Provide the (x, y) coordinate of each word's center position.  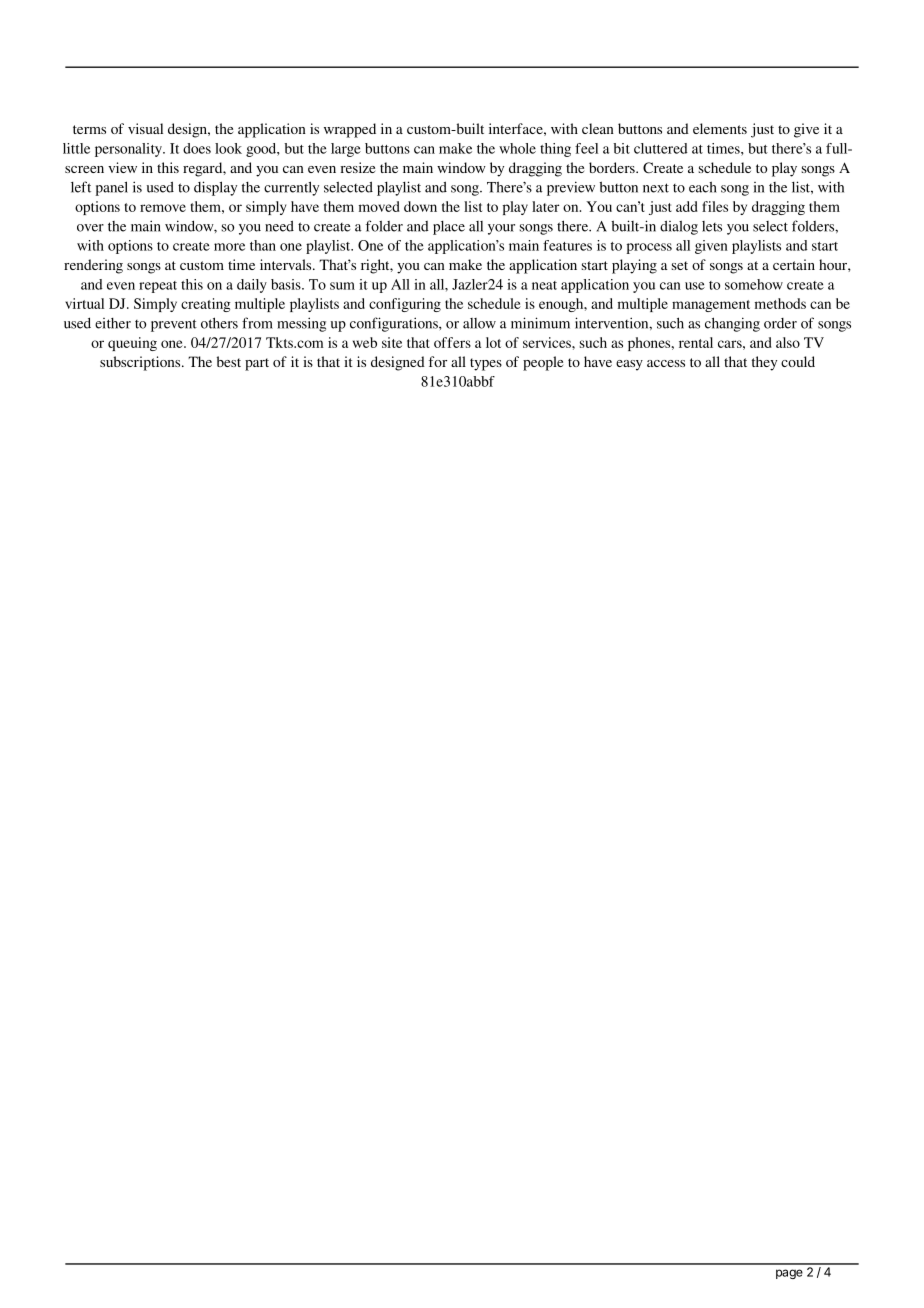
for (438, 361)
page (789, 1274)
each (703, 187)
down (420, 206)
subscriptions (141, 363)
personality (129, 150)
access (666, 363)
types (486, 364)
